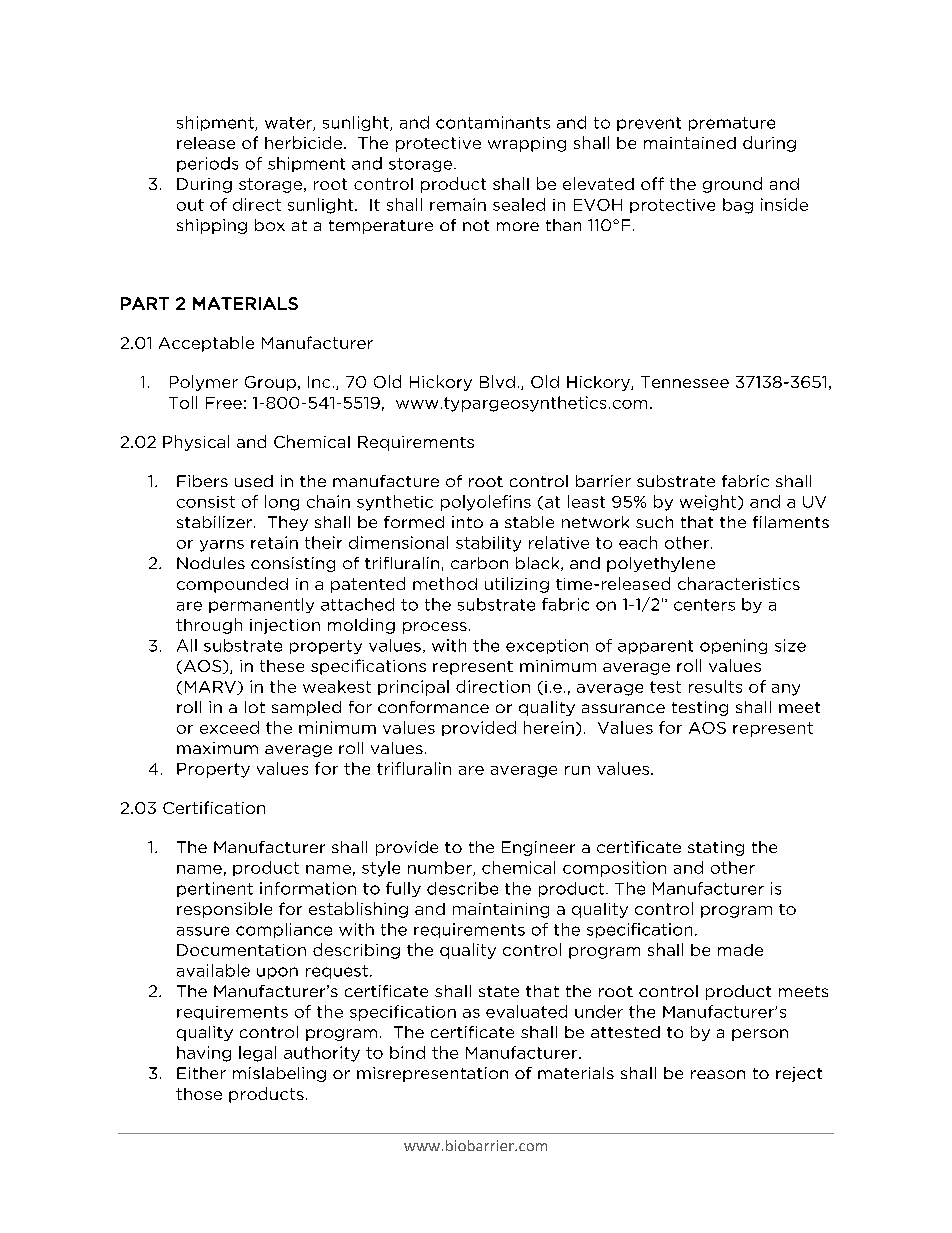 The height and width of the screenshot is (1233, 952). I want to click on into, so click(467, 522).
